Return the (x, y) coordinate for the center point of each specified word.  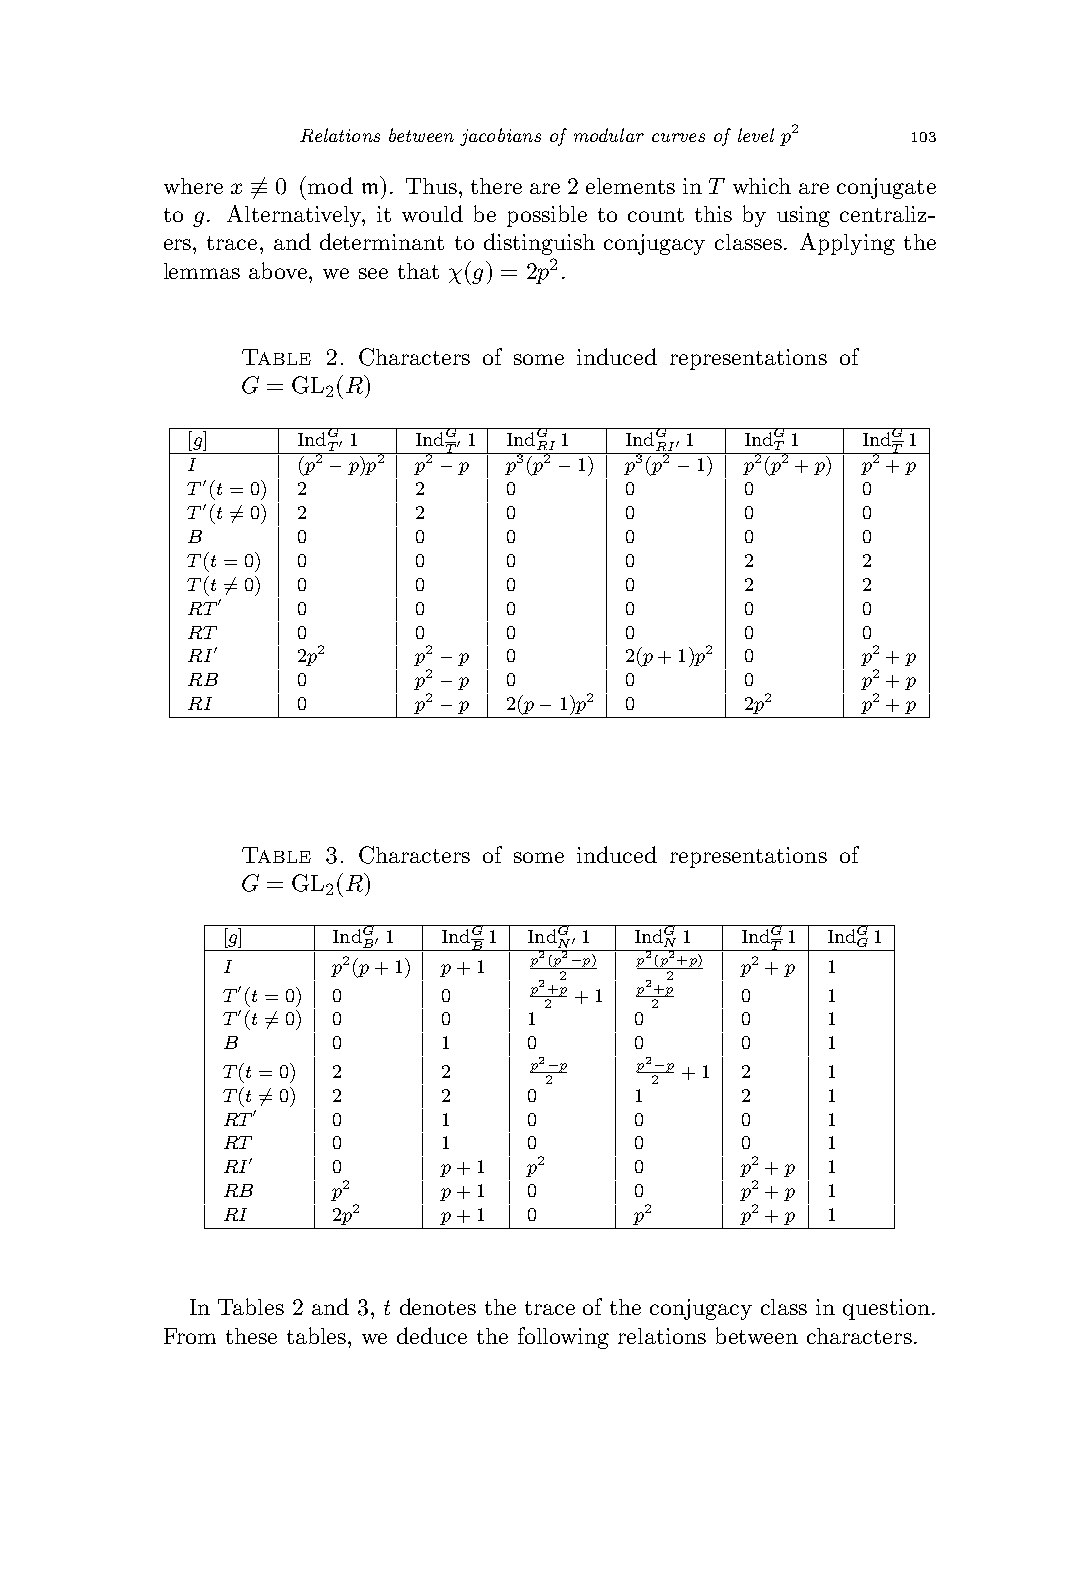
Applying (847, 244)
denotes (438, 1306)
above (279, 270)
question (886, 1309)
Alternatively (296, 216)
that (418, 271)
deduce (432, 1335)
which (762, 186)
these (251, 1336)
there (496, 186)
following (563, 1338)
